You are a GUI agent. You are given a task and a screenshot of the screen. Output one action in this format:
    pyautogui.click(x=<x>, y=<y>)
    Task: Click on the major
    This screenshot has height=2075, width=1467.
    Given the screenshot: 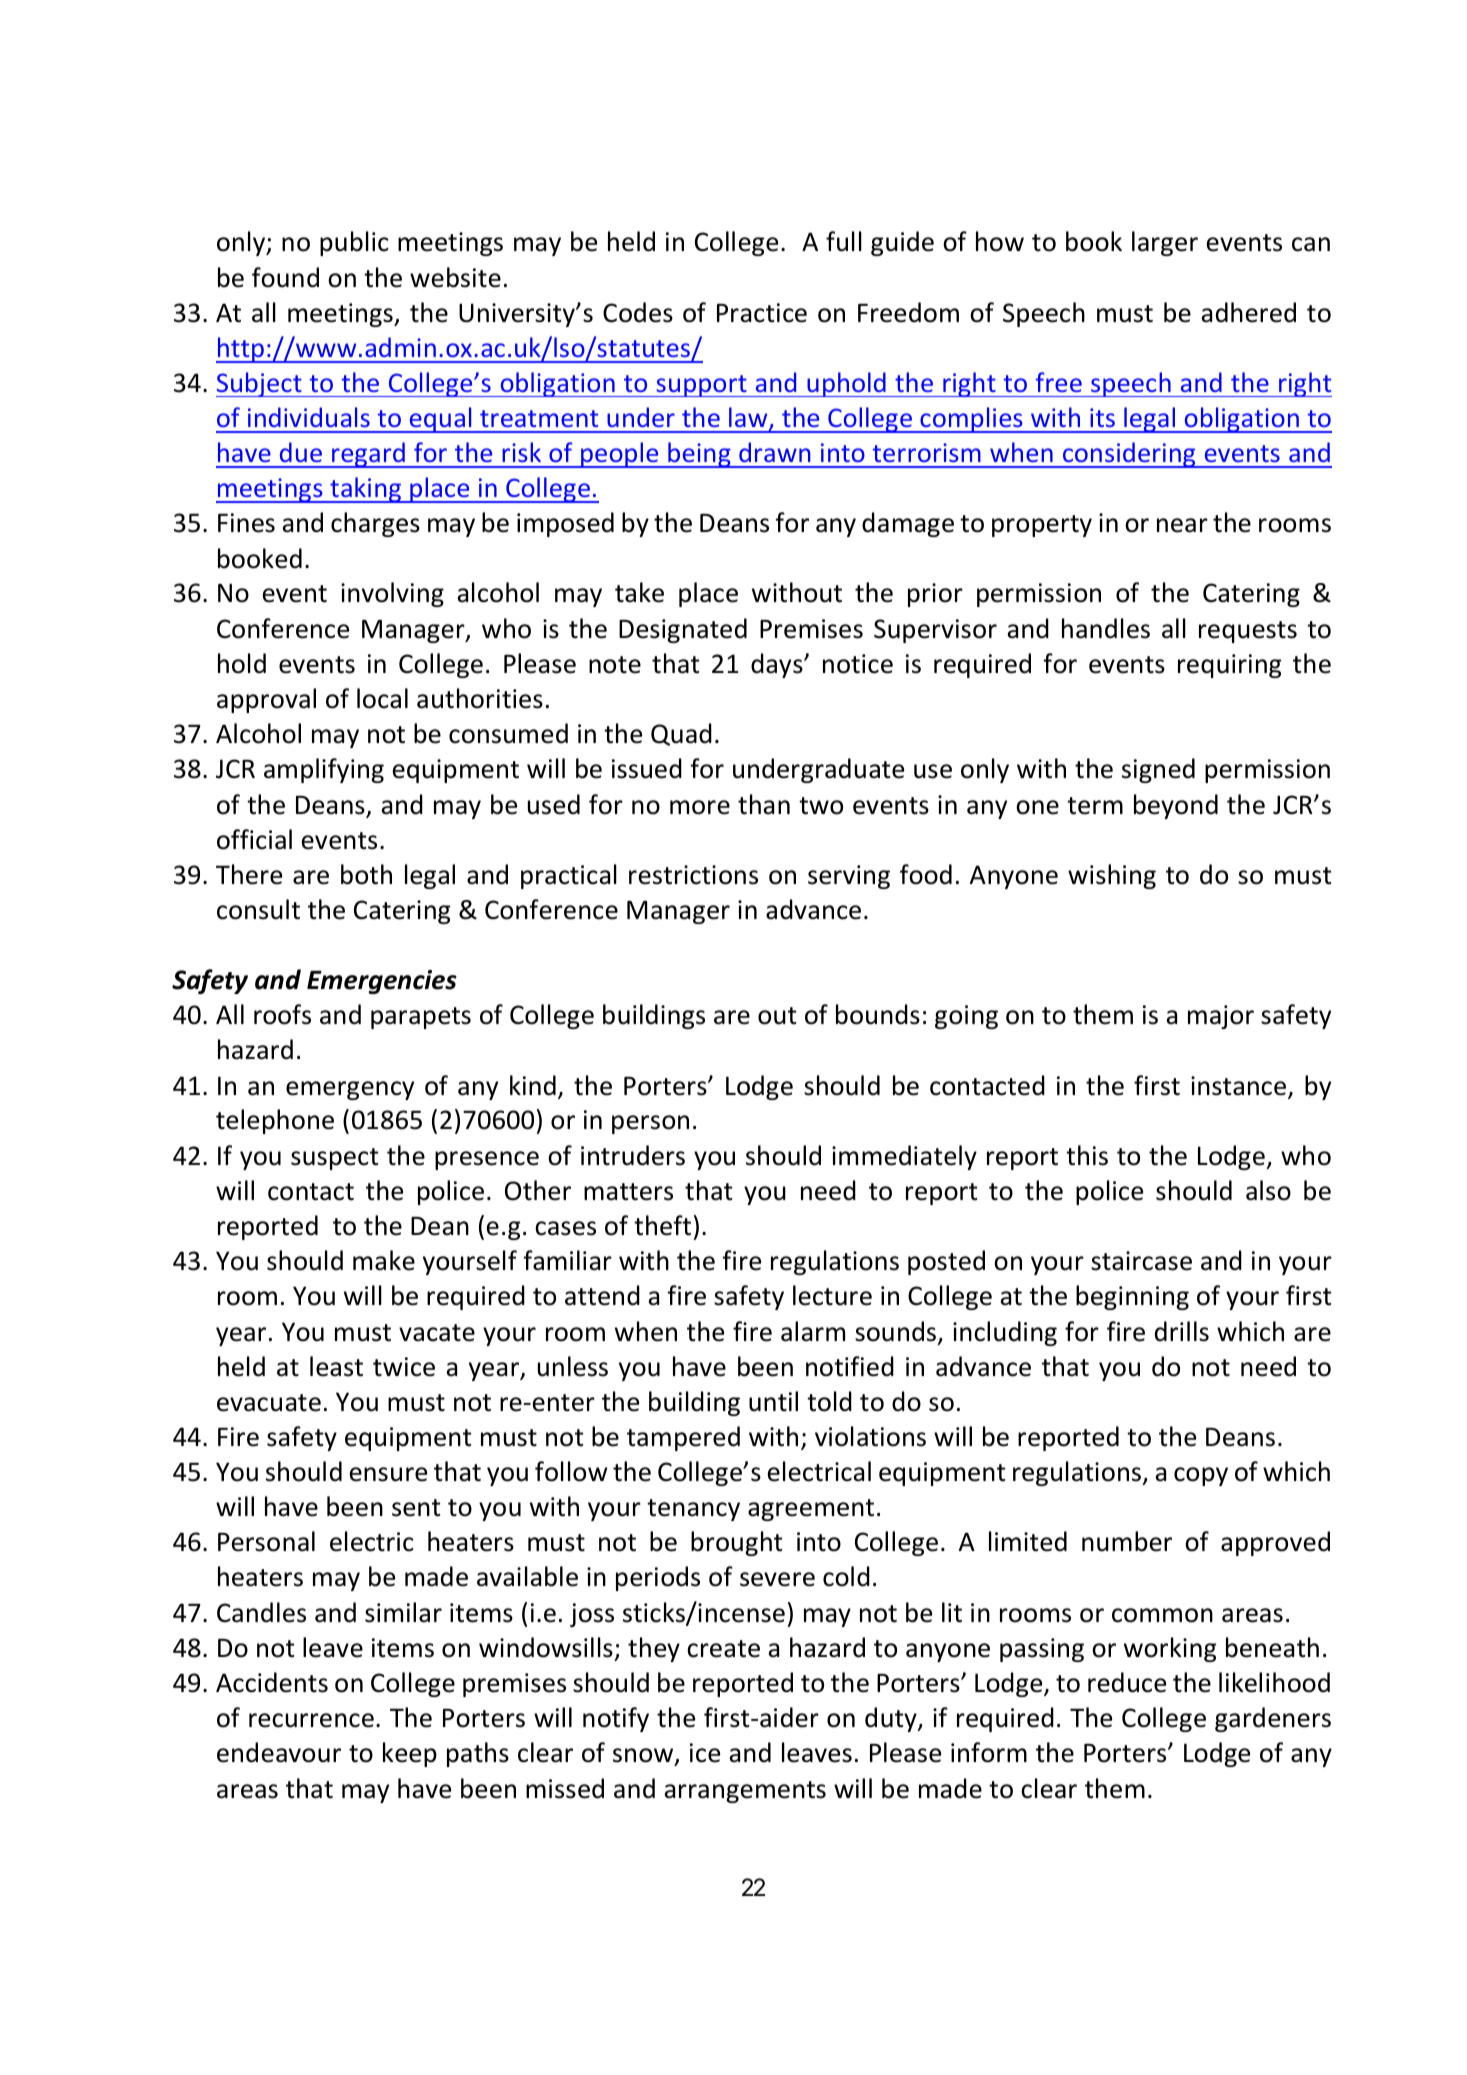 What is the action you would take?
    pyautogui.click(x=1221, y=1017)
